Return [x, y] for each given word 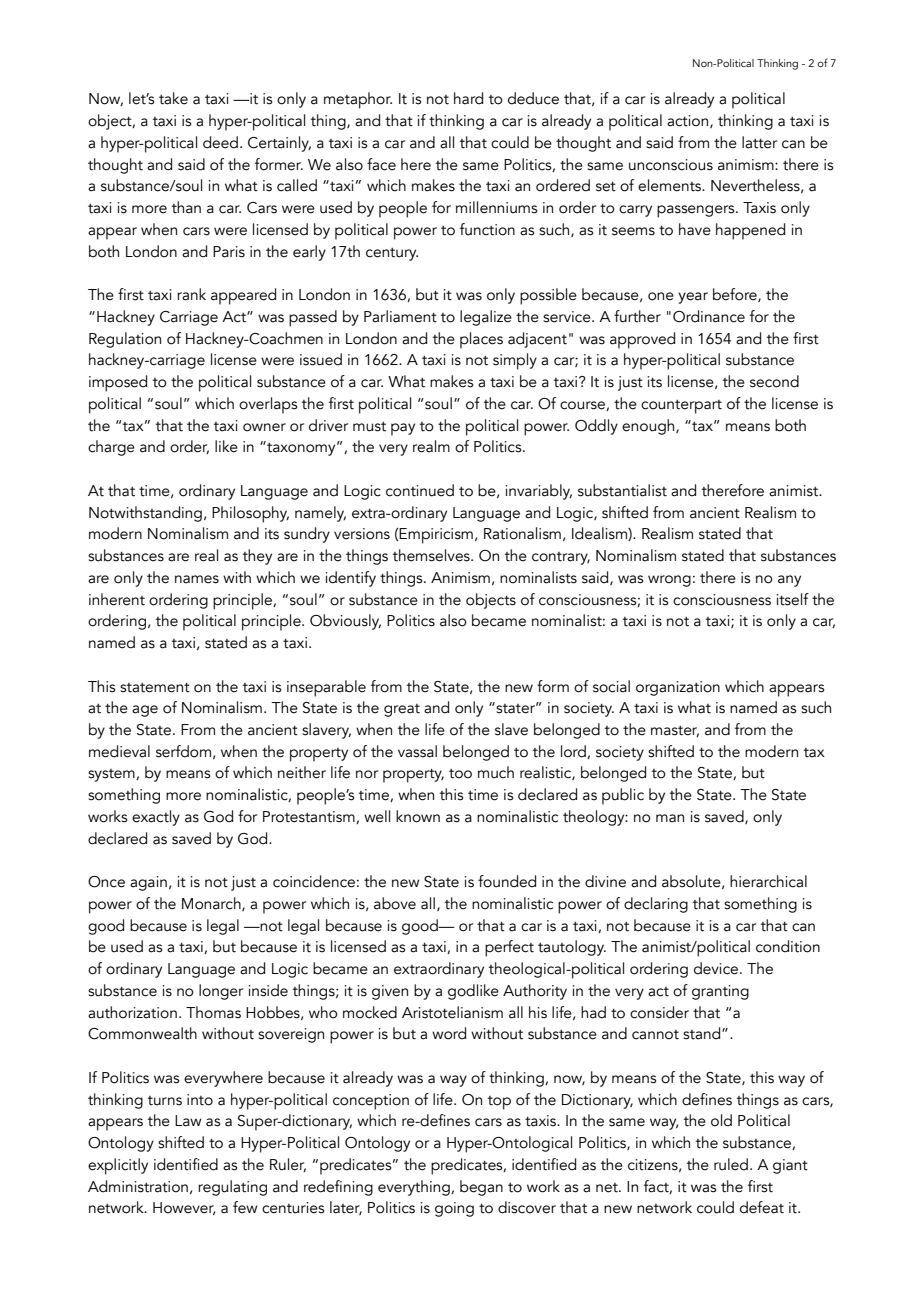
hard [468, 98]
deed [220, 142]
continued [420, 490]
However [184, 1208]
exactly [156, 818]
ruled [731, 1164]
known [418, 816]
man [670, 818]
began [481, 1188]
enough [649, 427]
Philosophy [250, 514]
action [689, 121]
